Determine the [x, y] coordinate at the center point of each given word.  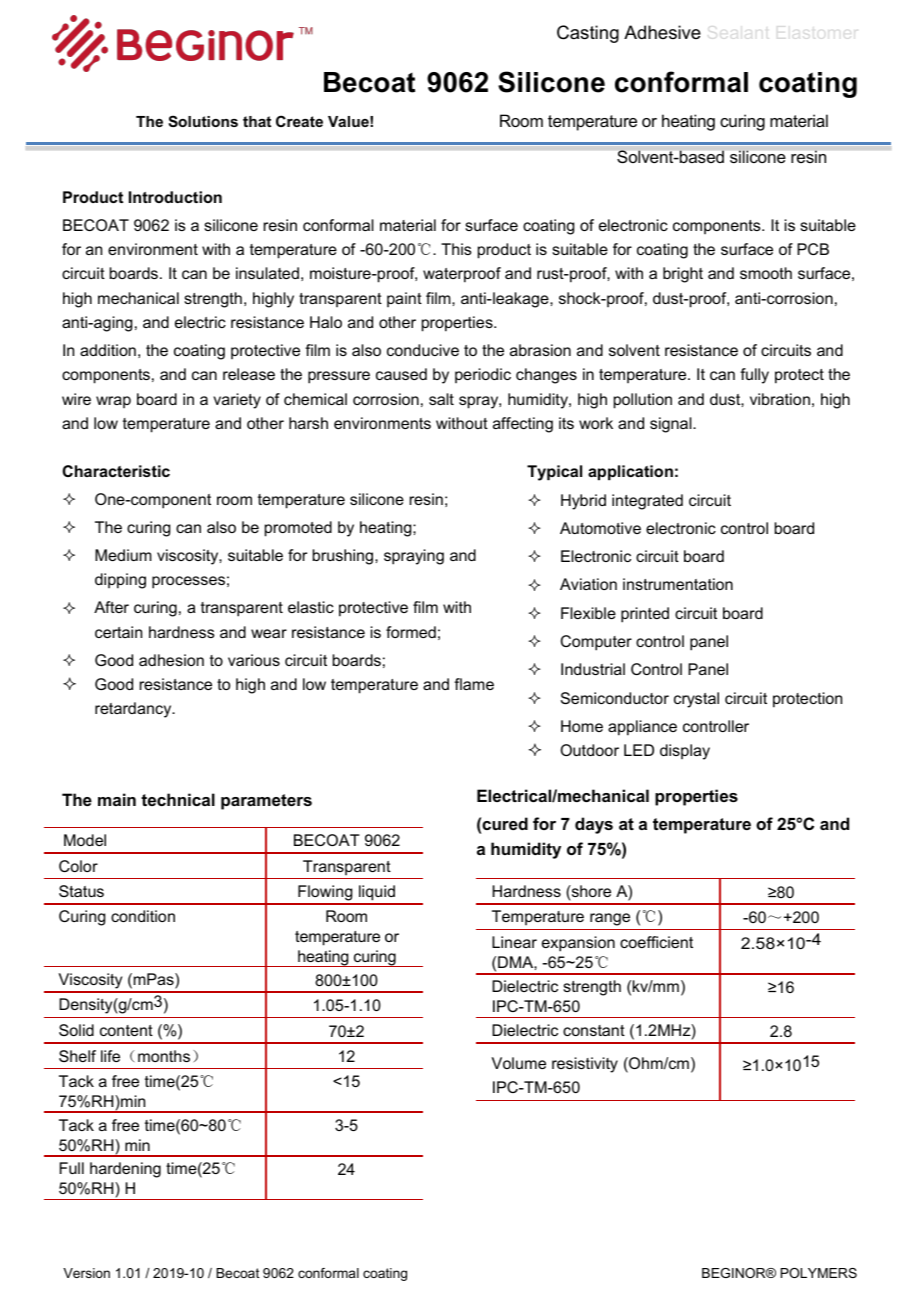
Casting [588, 34]
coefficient [656, 942]
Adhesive [662, 32]
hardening [125, 1170]
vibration [780, 399]
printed [645, 615]
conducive [423, 350]
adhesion [171, 660]
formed [411, 632]
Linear [514, 942]
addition [108, 350]
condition [143, 916]
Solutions [203, 121]
